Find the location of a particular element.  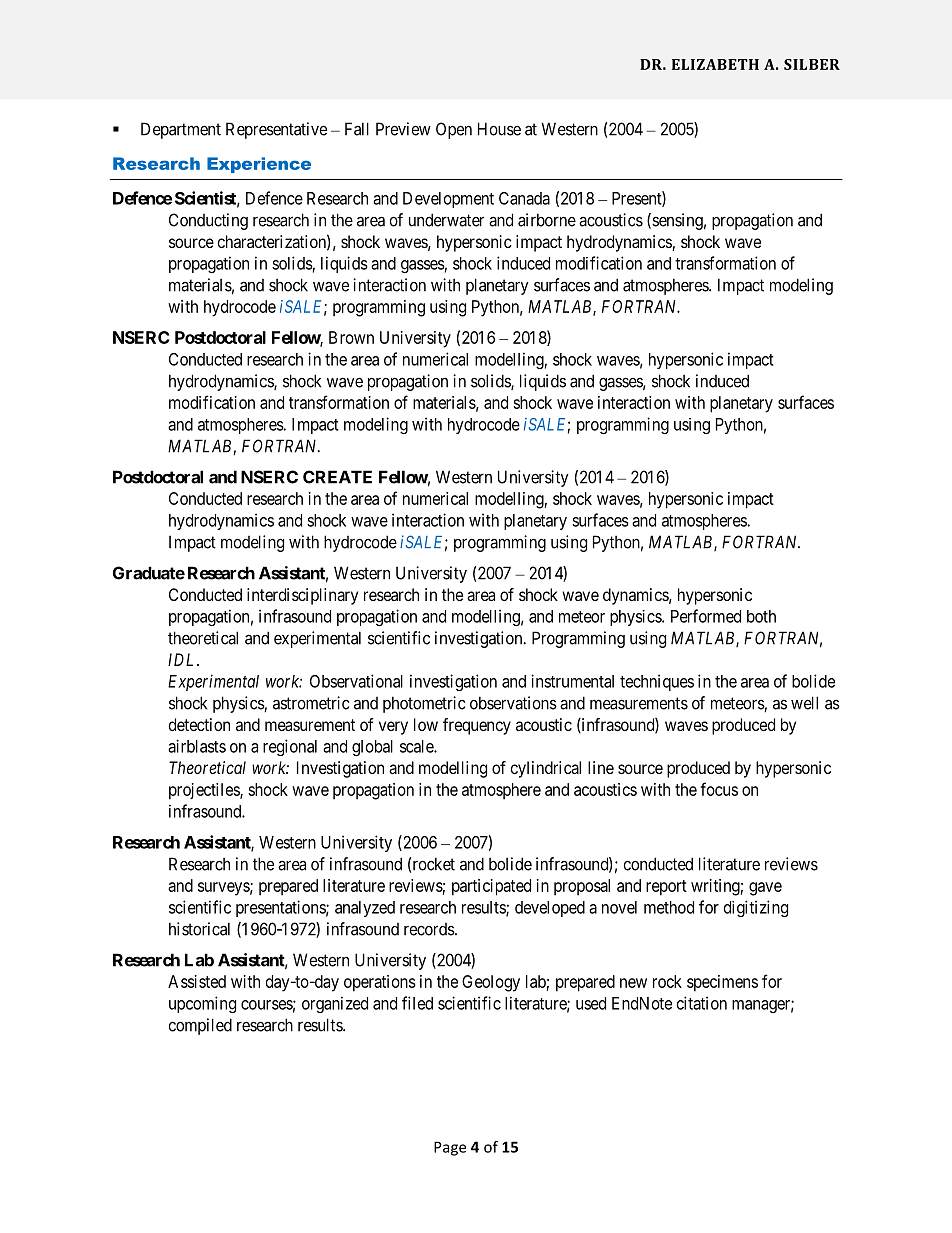

Brown is located at coordinates (351, 337).
